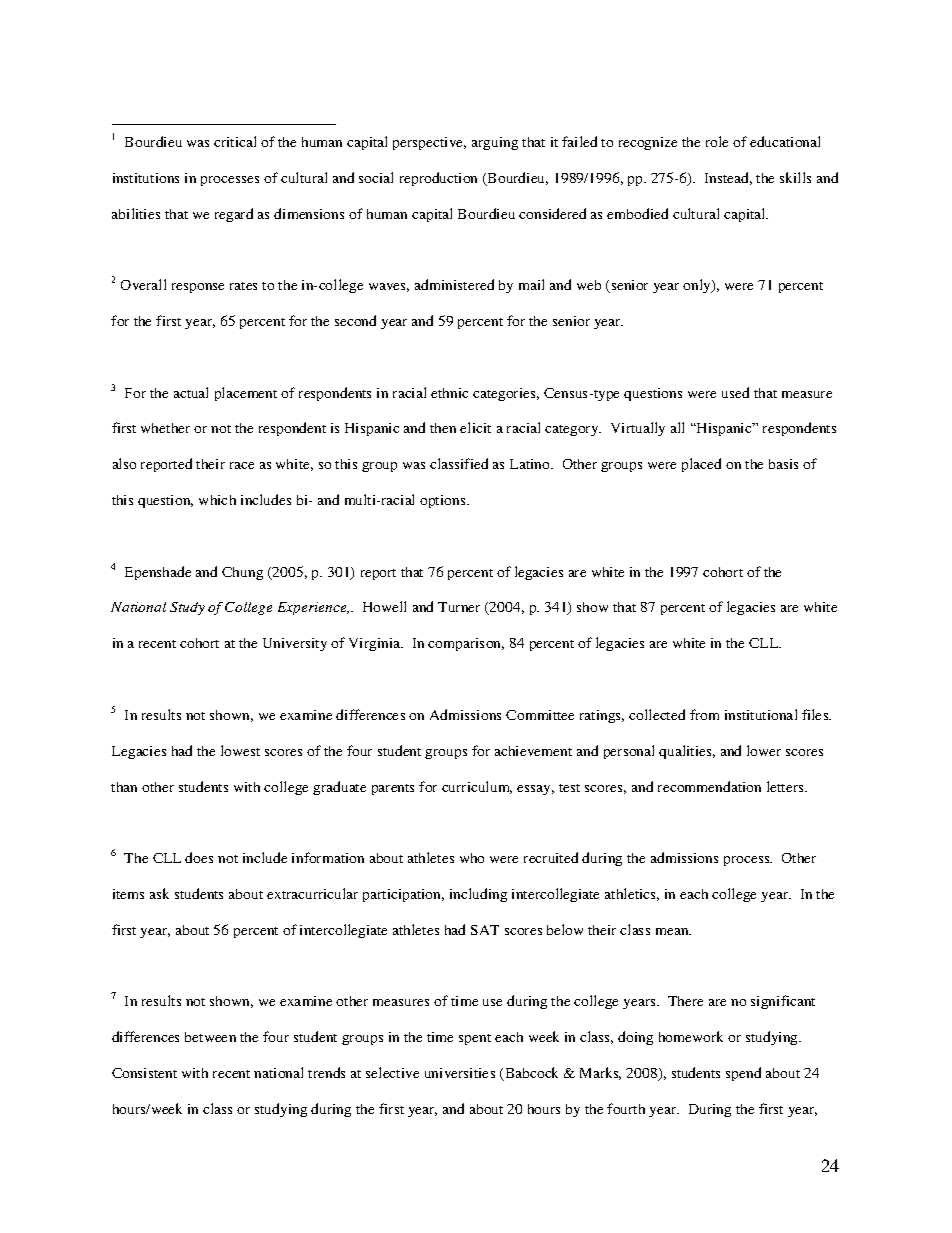 The width and height of the screenshot is (952, 1233). I want to click on reproduction, so click(438, 179).
